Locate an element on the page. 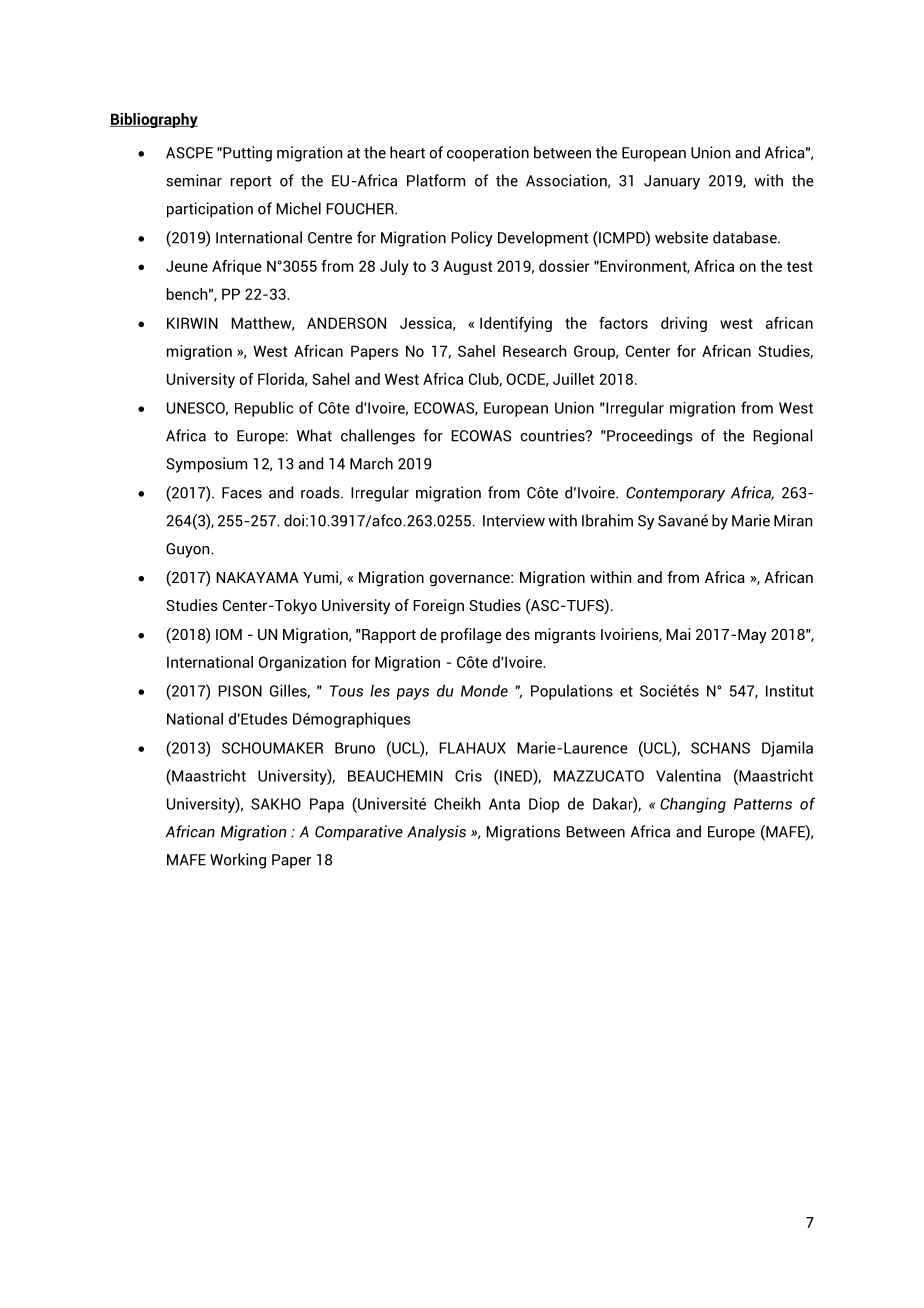 Image resolution: width=924 pixels, height=1308 pixels. Putting is located at coordinates (246, 154).
